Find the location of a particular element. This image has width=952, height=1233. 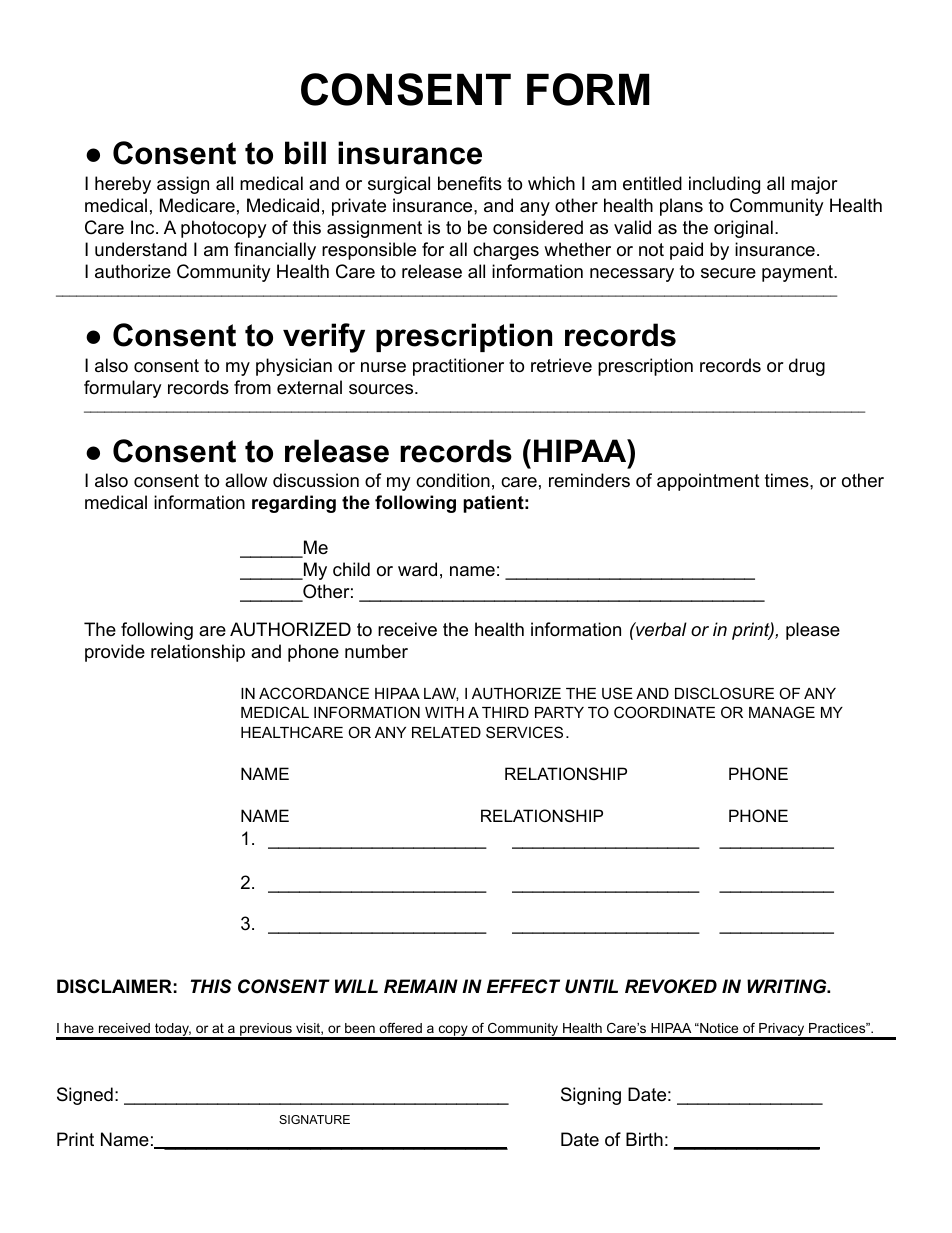

Birth is located at coordinates (644, 1139).
